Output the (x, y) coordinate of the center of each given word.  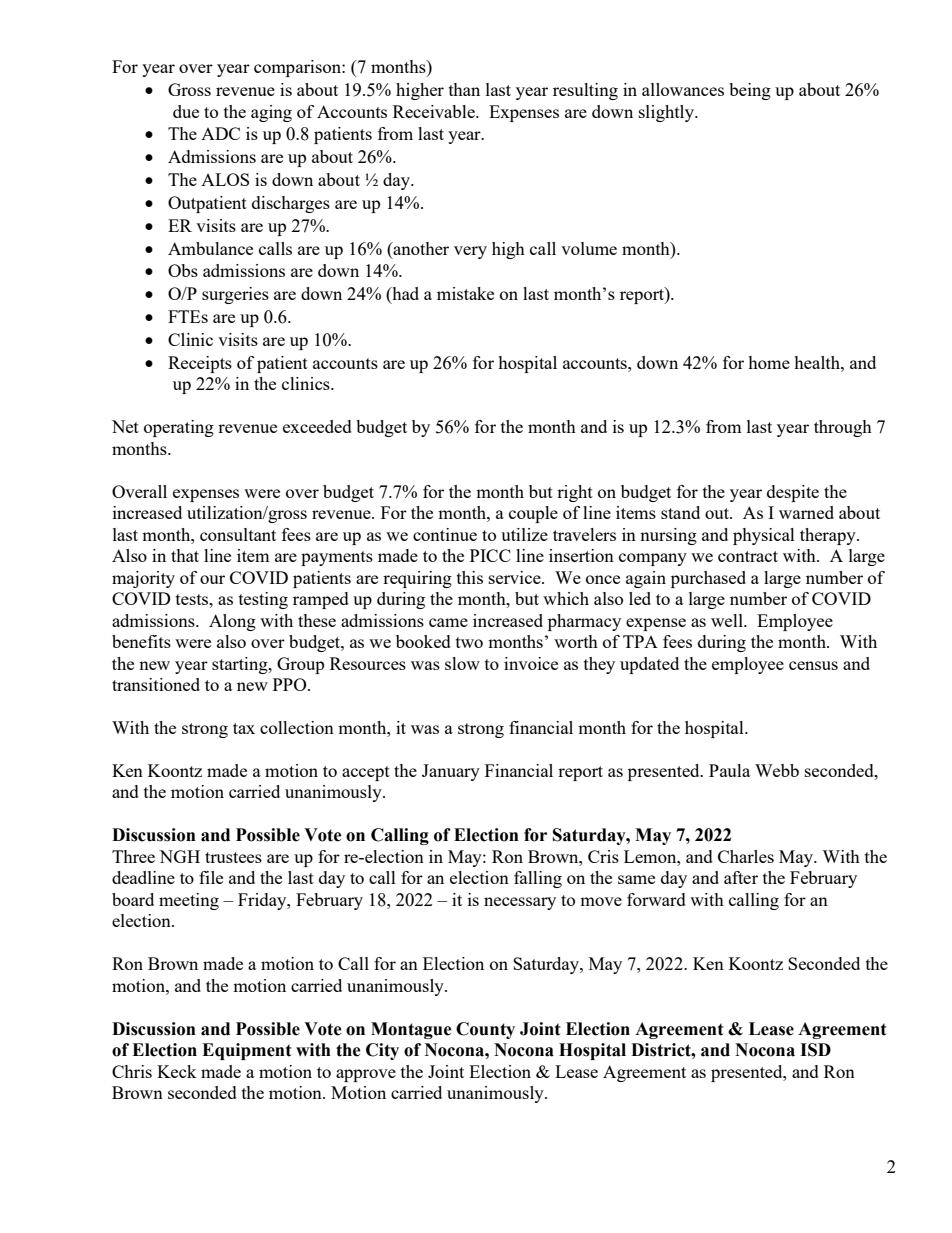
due (186, 111)
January (451, 772)
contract (748, 556)
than (464, 89)
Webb (777, 770)
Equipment (247, 1051)
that (185, 555)
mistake (465, 293)
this (470, 577)
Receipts (200, 364)
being (750, 91)
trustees (233, 857)
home (769, 362)
